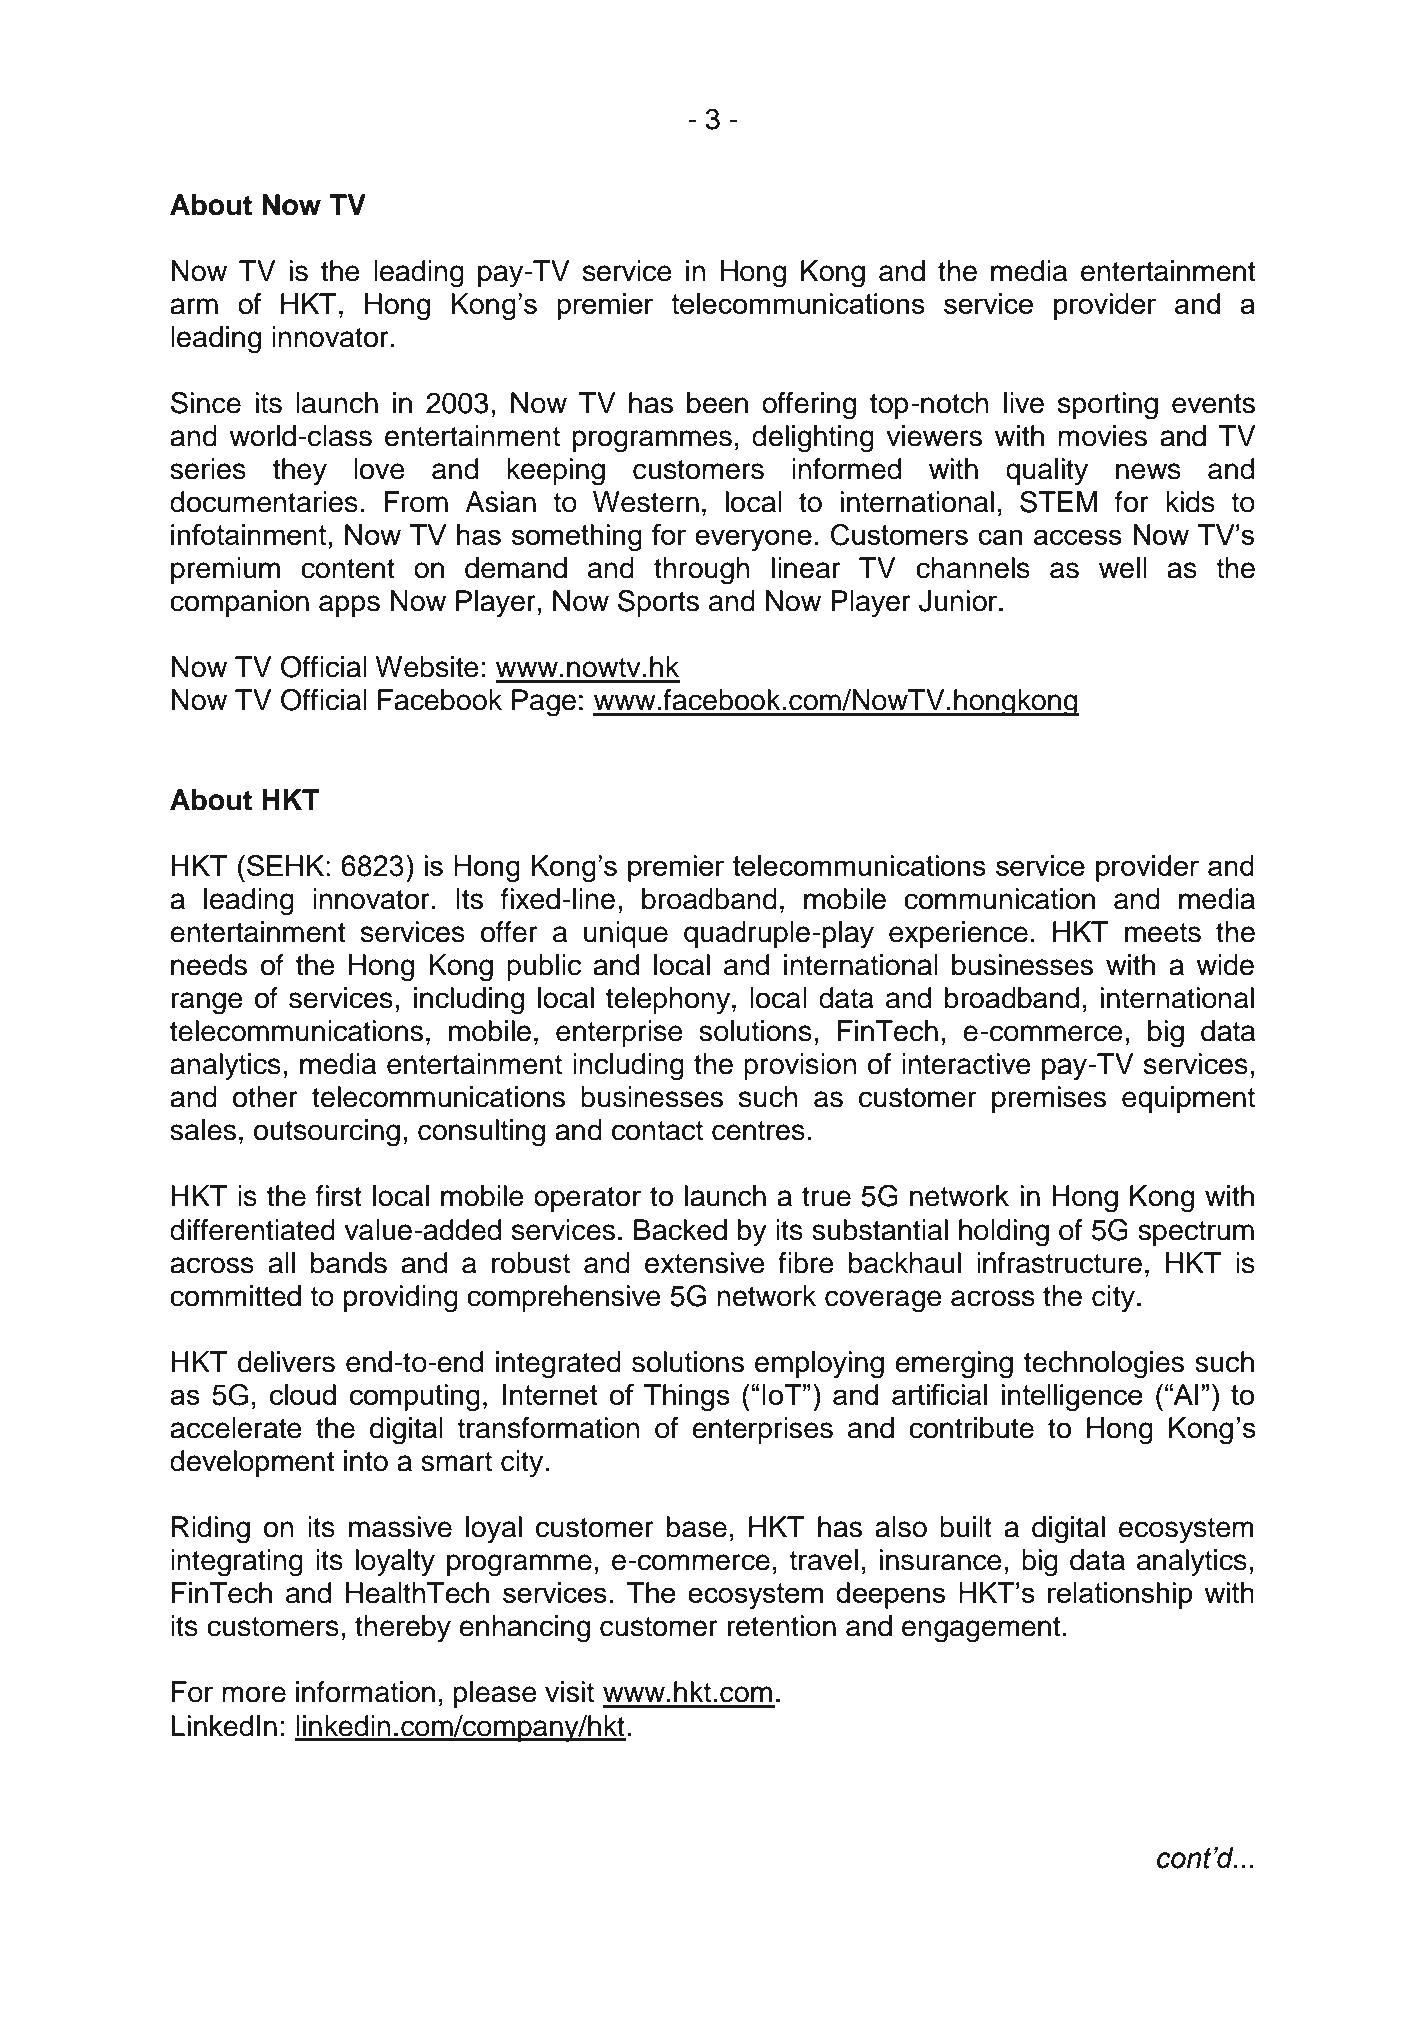 This screenshot has height=2017, width=1426. Describe the element at coordinates (680, 1230) in the screenshot. I see `Backed` at that location.
